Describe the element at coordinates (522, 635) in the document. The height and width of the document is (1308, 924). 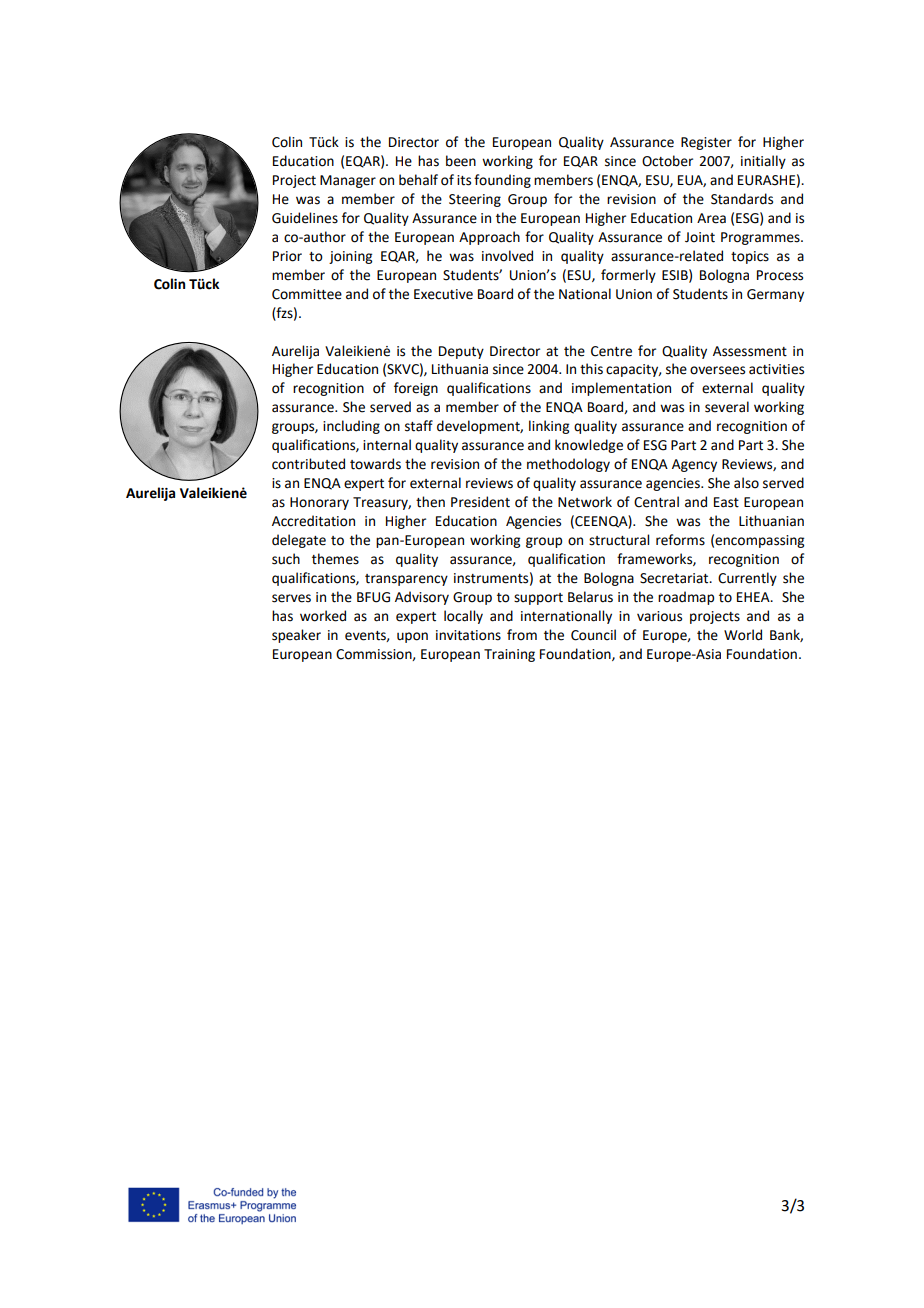
I see `from` at that location.
